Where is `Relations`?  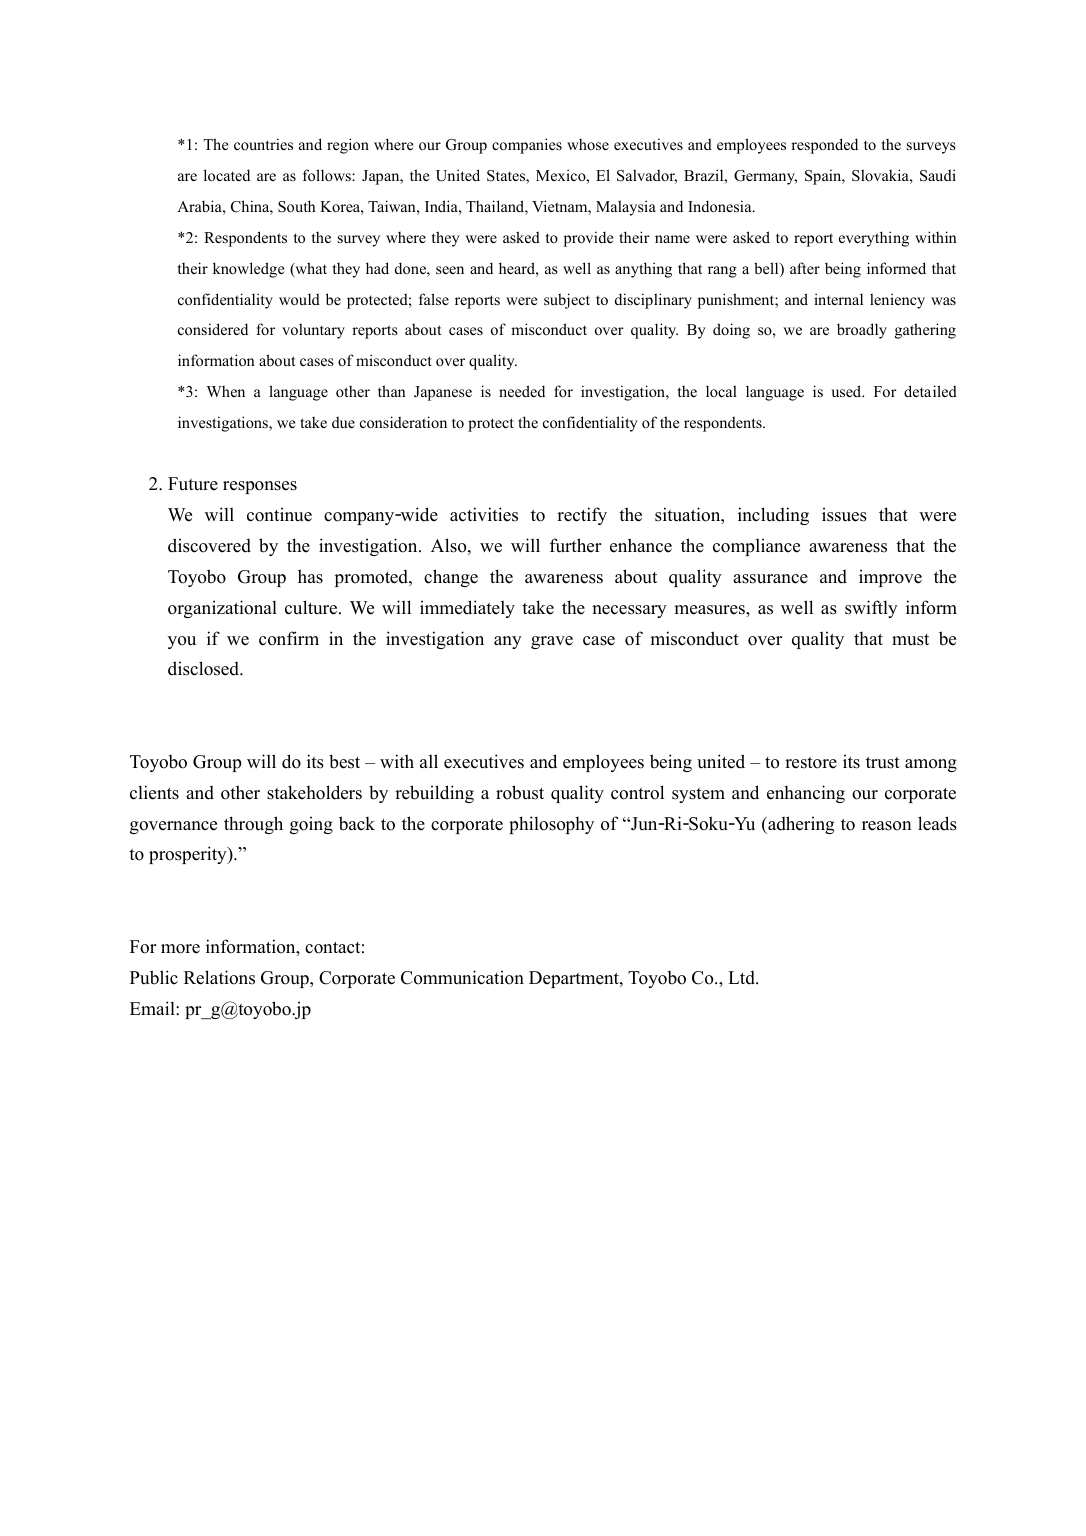 Relations is located at coordinates (219, 977).
